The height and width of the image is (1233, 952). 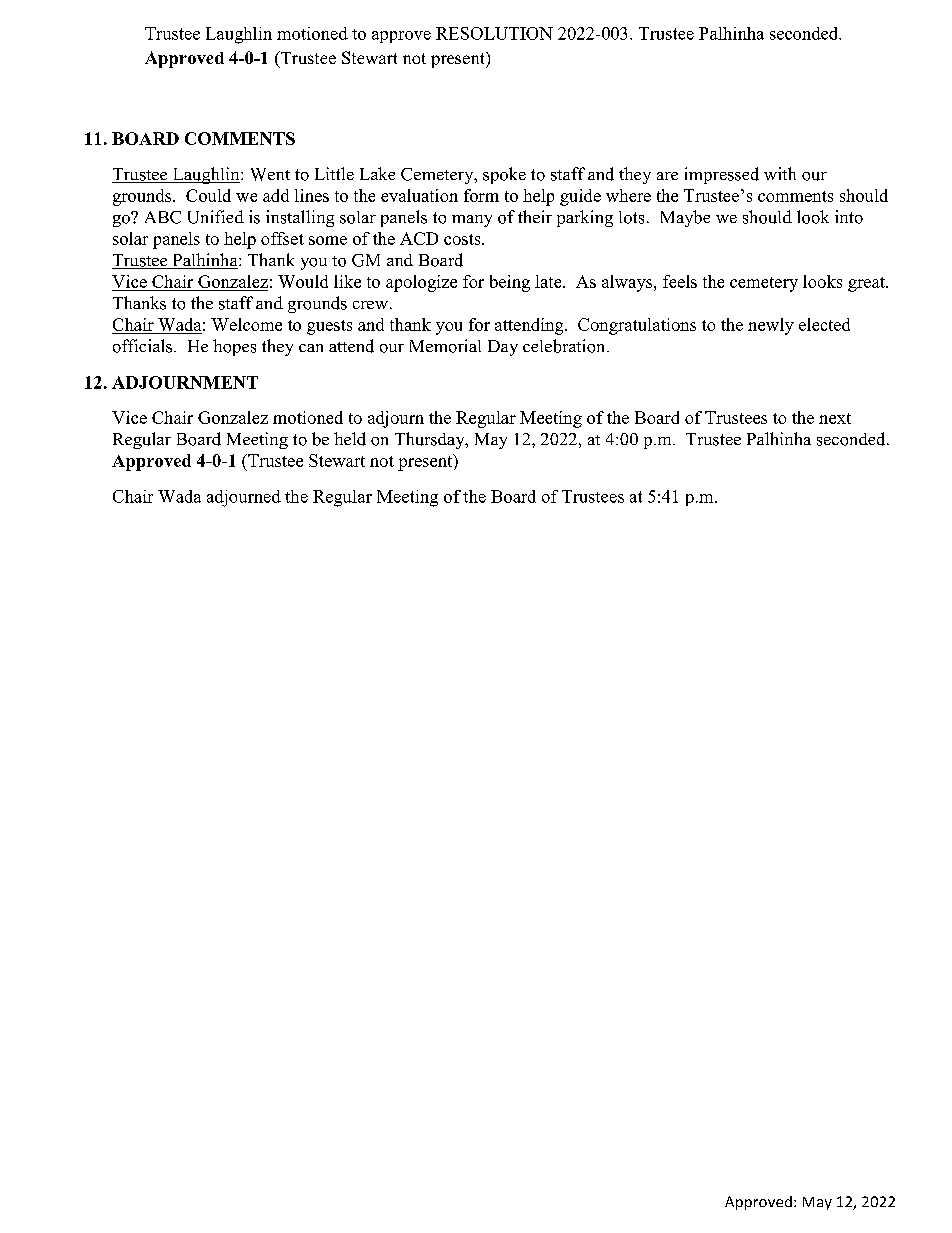 What do you see at coordinates (431, 440) in the image?
I see `Thursday` at bounding box center [431, 440].
